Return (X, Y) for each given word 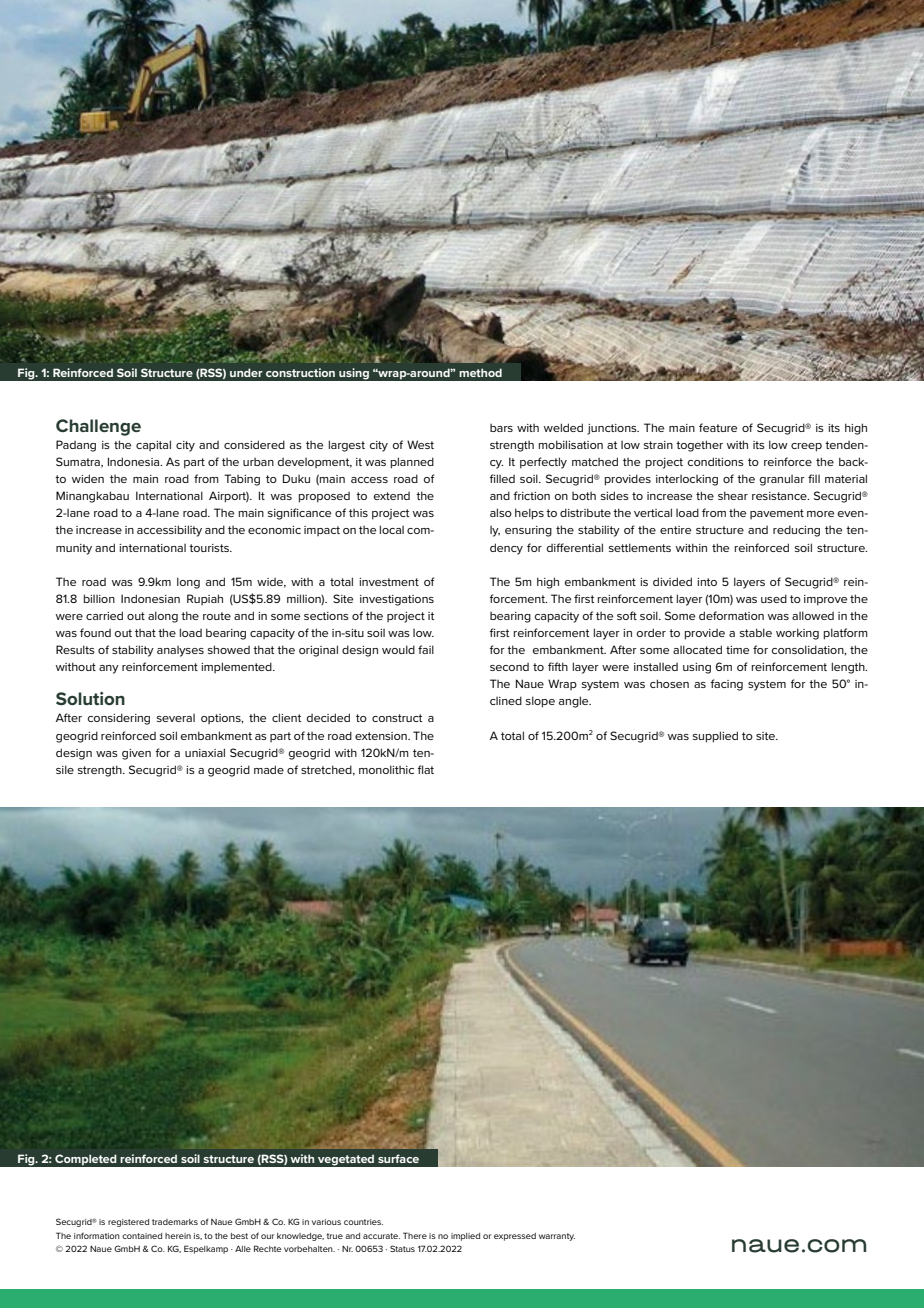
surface (398, 1158)
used (774, 598)
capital (153, 445)
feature (718, 427)
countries (363, 1222)
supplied (715, 737)
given (136, 754)
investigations (397, 600)
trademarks (175, 1222)
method (480, 372)
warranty (557, 1237)
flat (425, 769)
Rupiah (205, 599)
